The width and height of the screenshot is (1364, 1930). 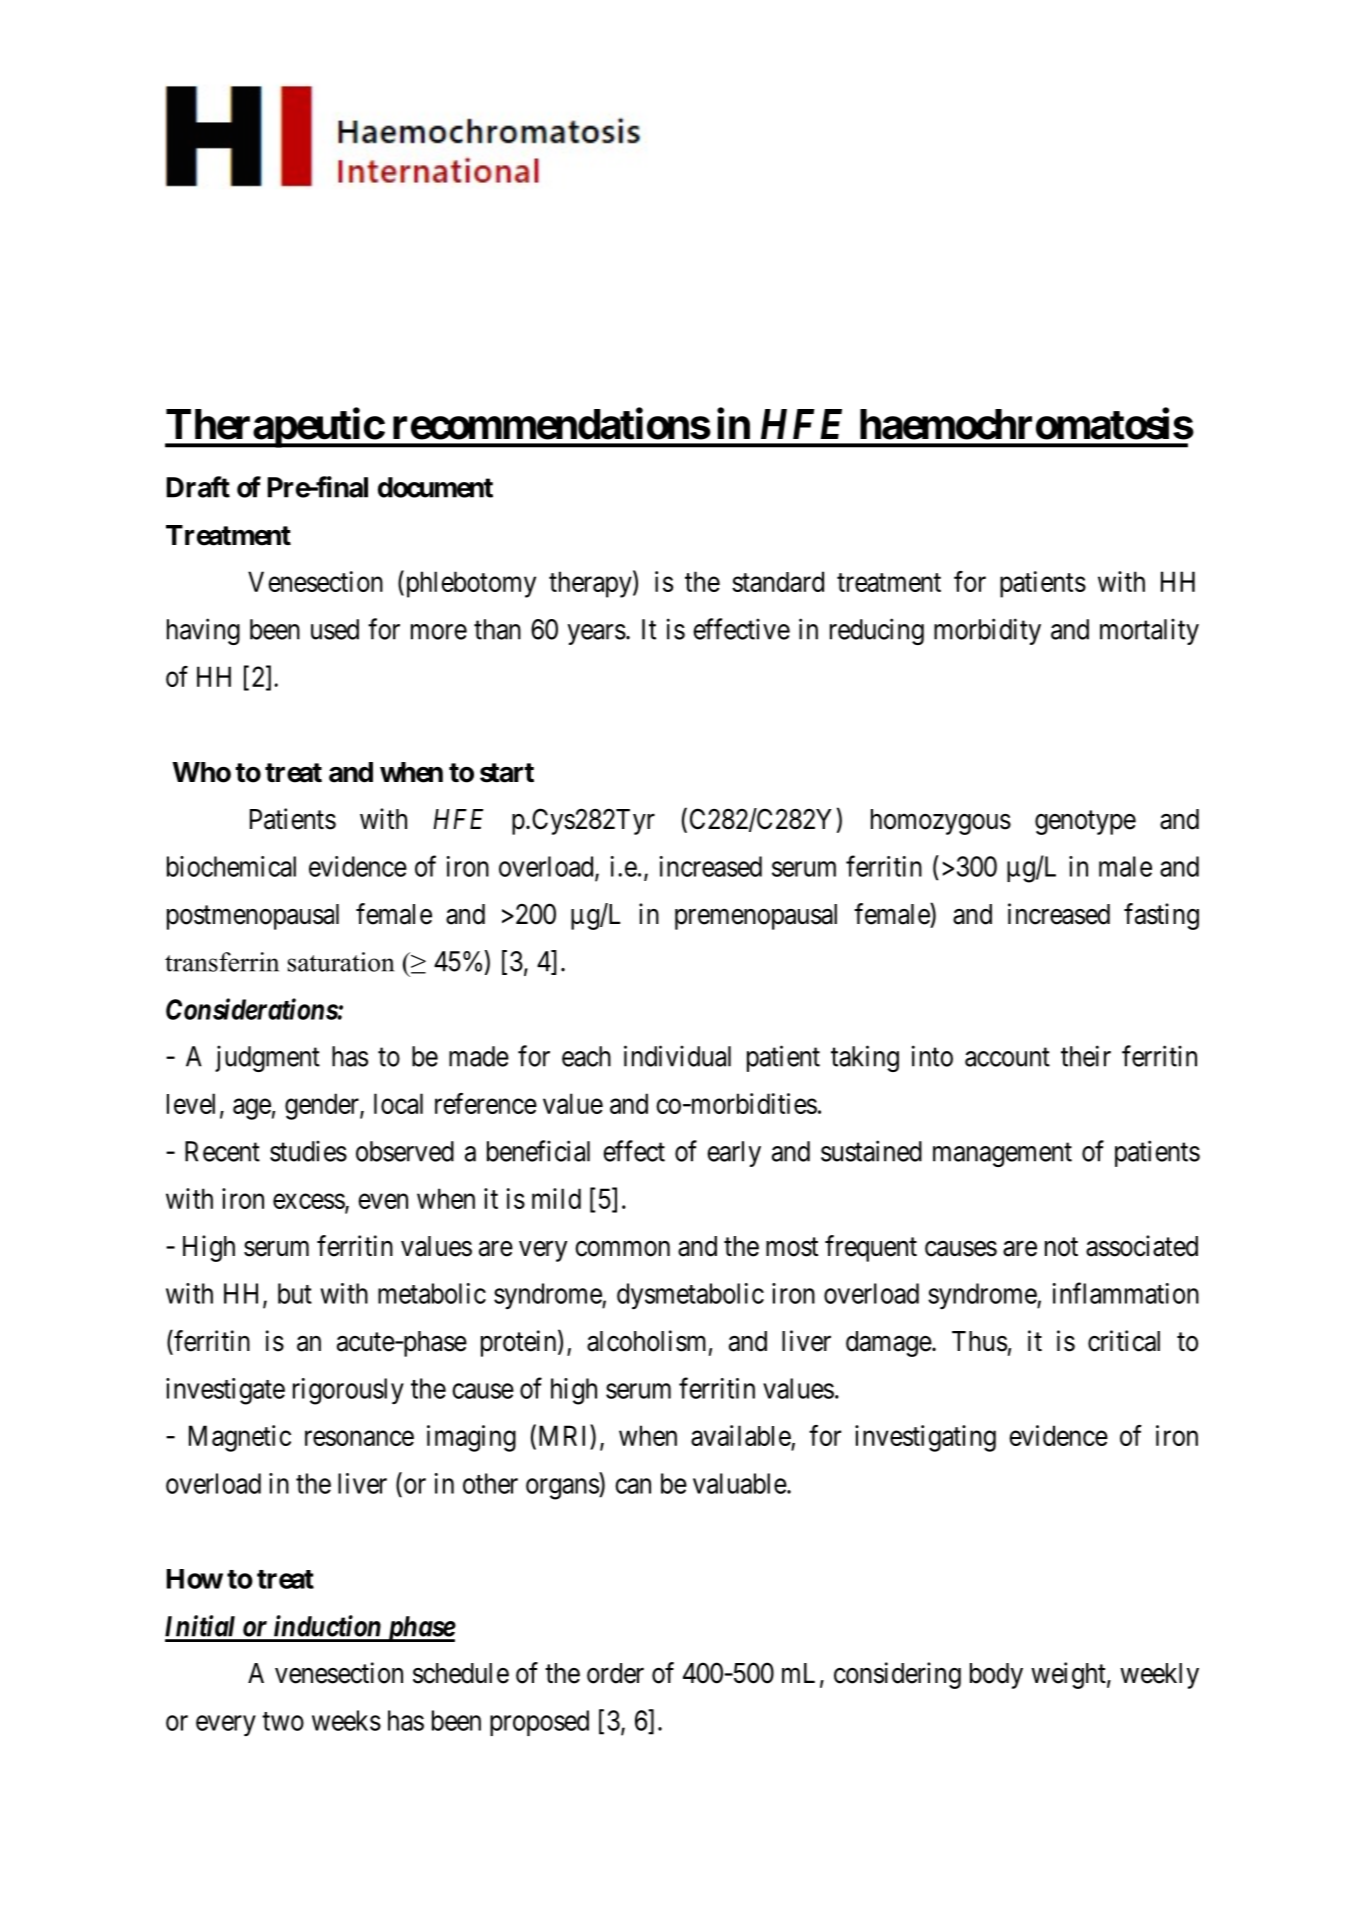 What do you see at coordinates (741, 1435) in the screenshot?
I see `available` at bounding box center [741, 1435].
